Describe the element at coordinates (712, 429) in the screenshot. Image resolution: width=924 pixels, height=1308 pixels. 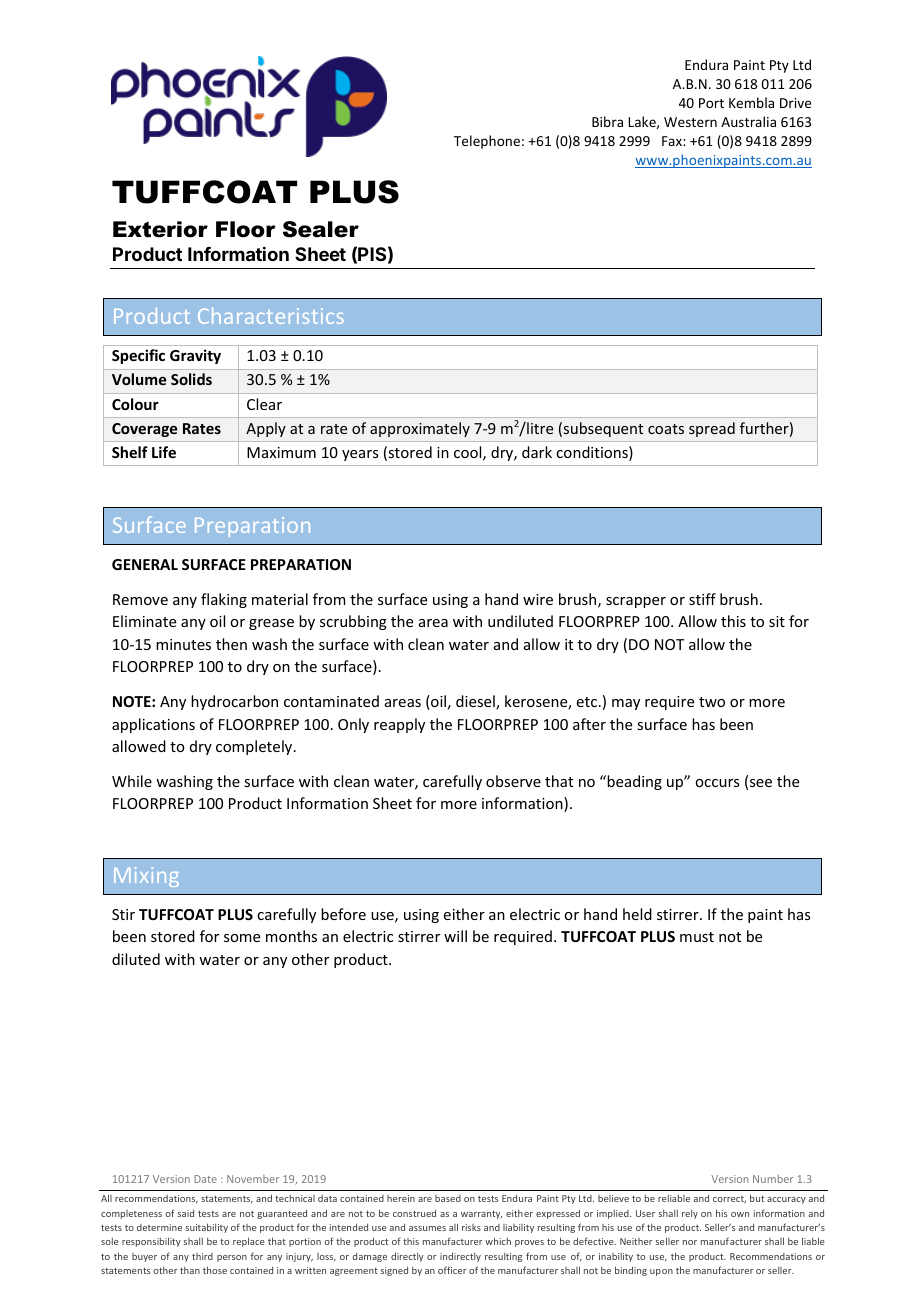
I see `spread` at that location.
